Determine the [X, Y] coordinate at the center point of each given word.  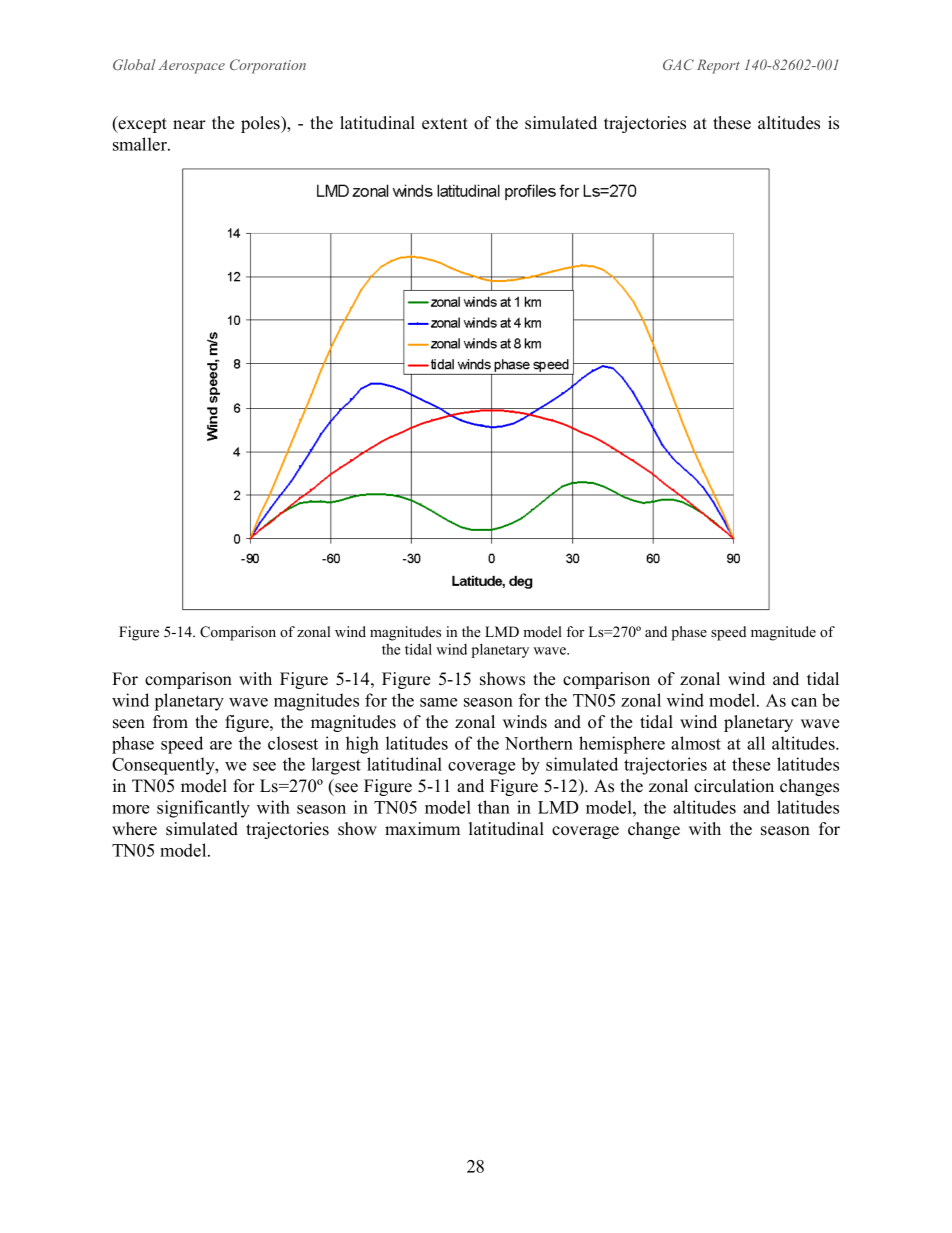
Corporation [268, 66]
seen [129, 724]
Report [718, 66]
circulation [734, 786]
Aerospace [192, 67]
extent [445, 124]
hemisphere [622, 745]
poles [261, 124]
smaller [141, 144]
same [438, 702]
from [170, 722]
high [362, 745]
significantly [203, 809]
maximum [422, 828]
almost [696, 743]
